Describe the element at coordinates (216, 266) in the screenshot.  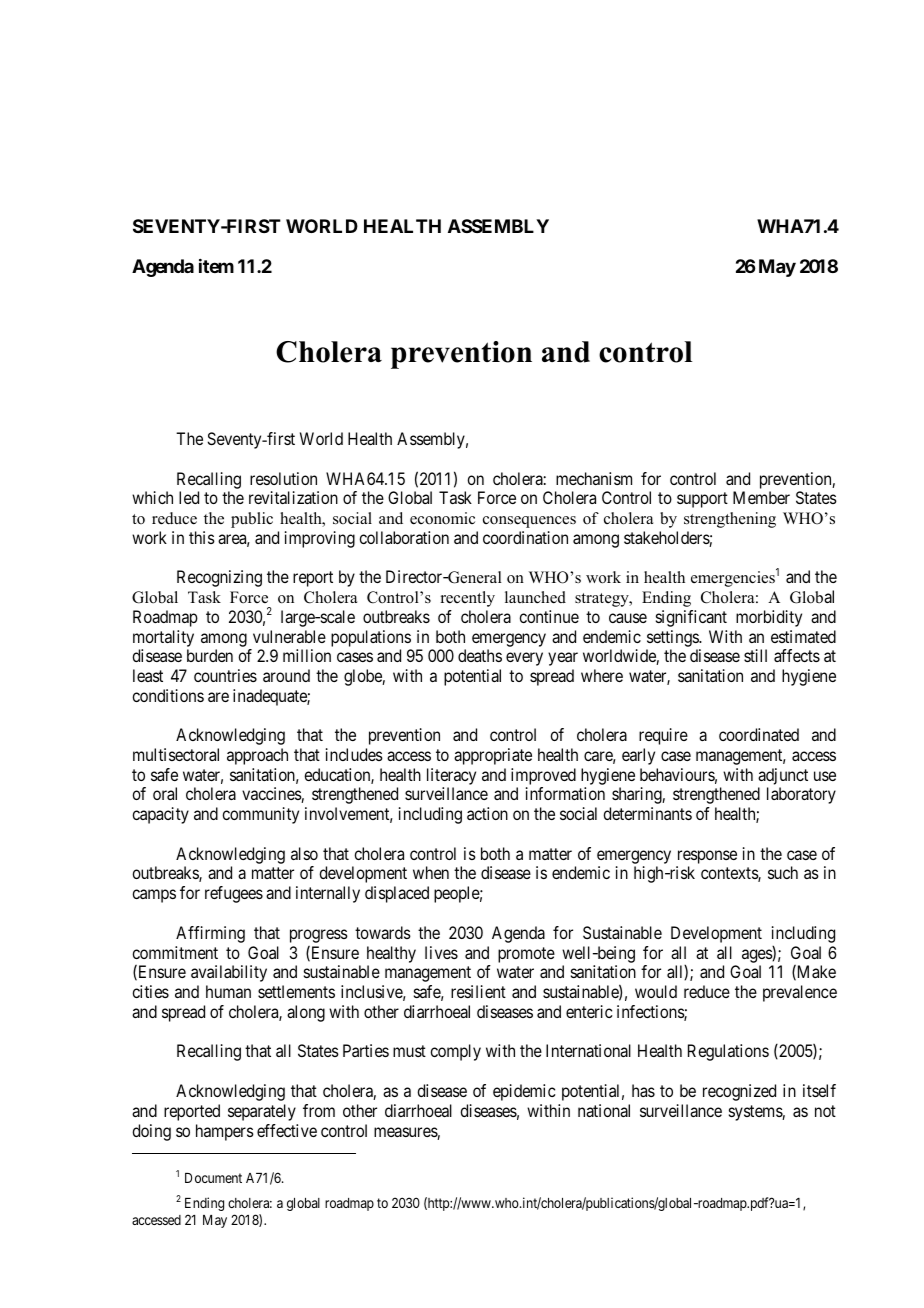
I see `item` at that location.
